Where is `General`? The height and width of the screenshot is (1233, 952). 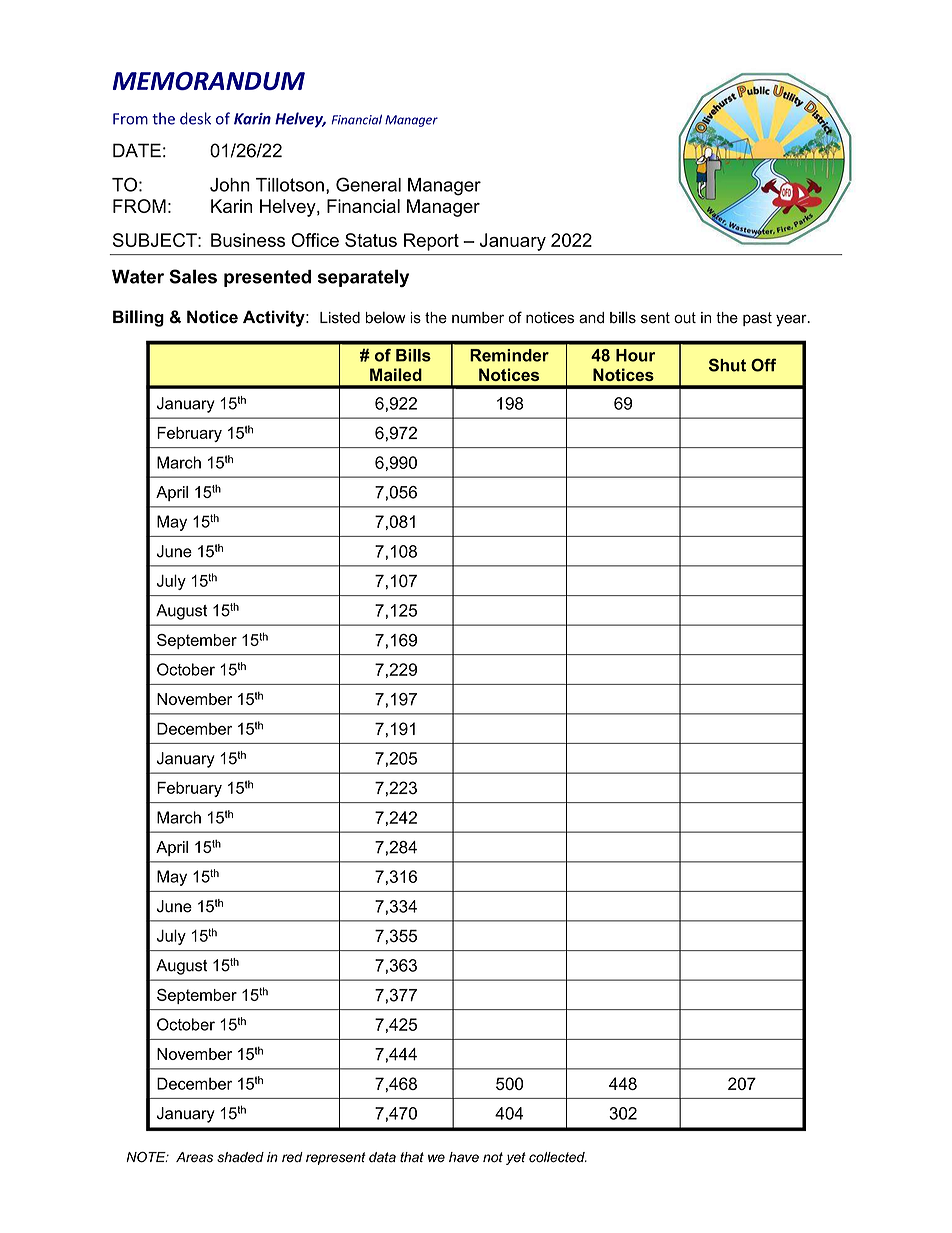 General is located at coordinates (368, 184).
